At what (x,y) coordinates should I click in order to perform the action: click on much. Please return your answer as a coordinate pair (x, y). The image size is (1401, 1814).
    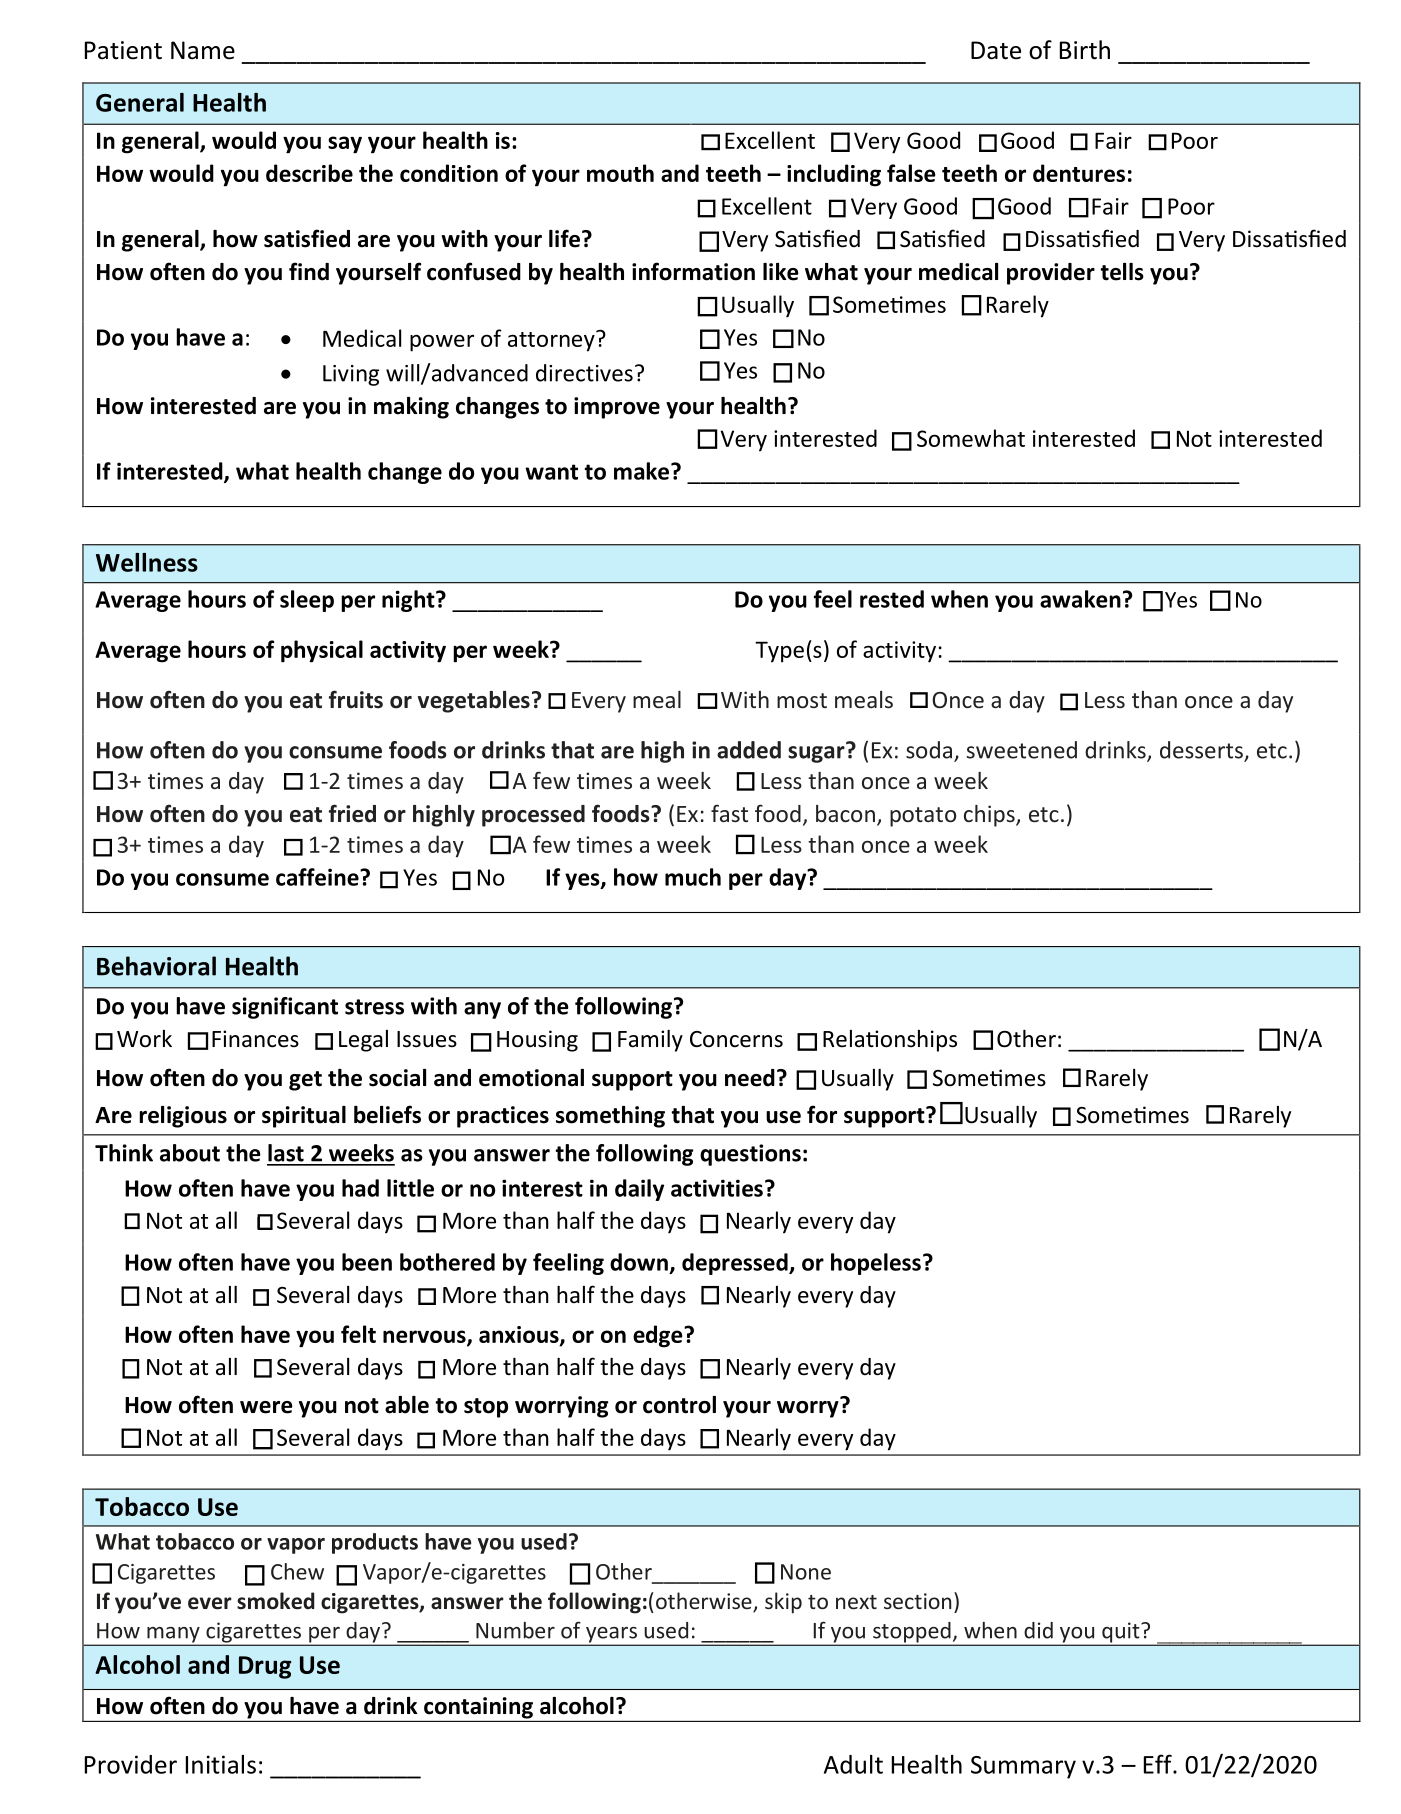
    Looking at the image, I should click on (693, 877).
